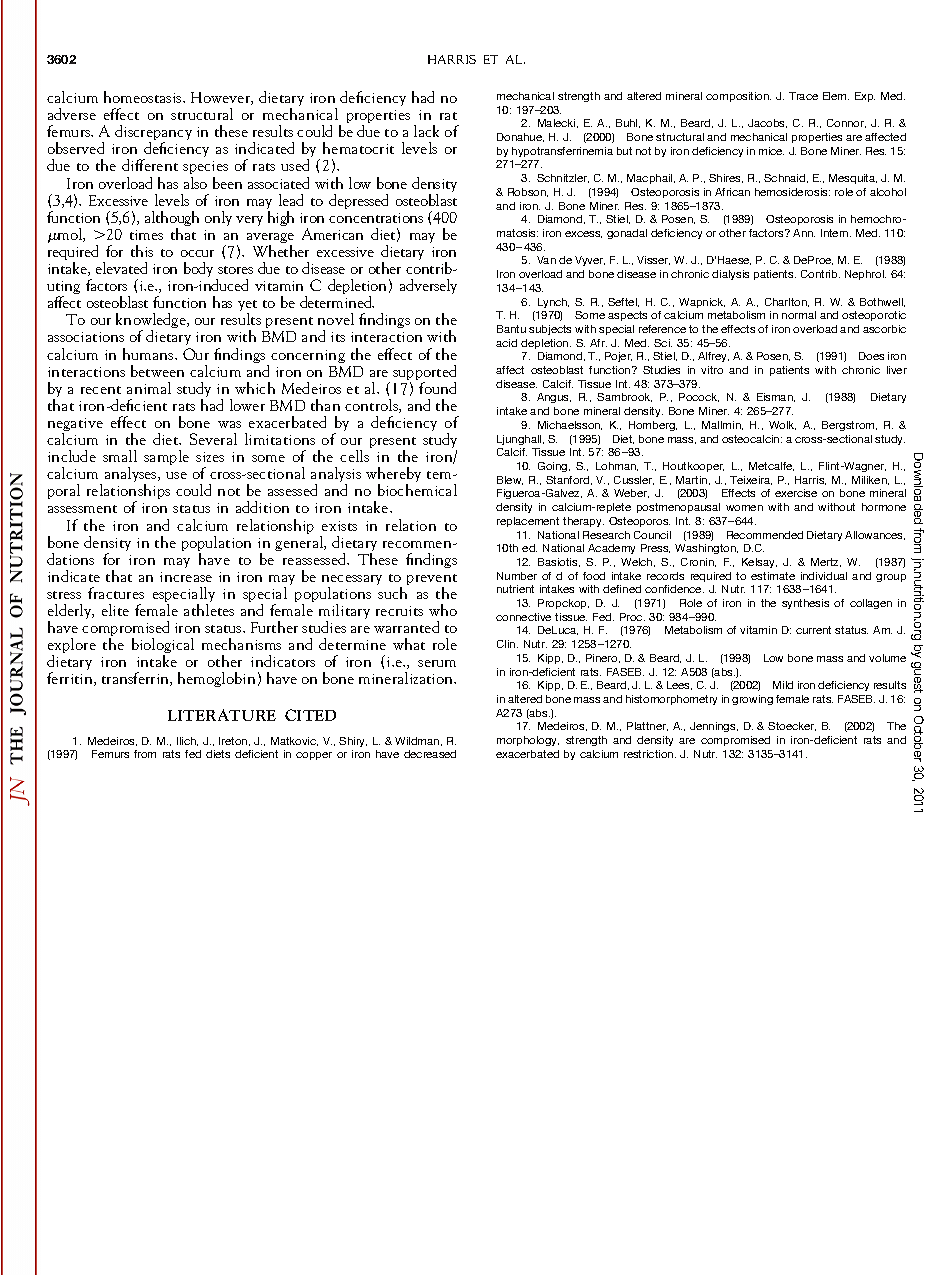  What do you see at coordinates (796, 493) in the document?
I see `exercise` at bounding box center [796, 493].
